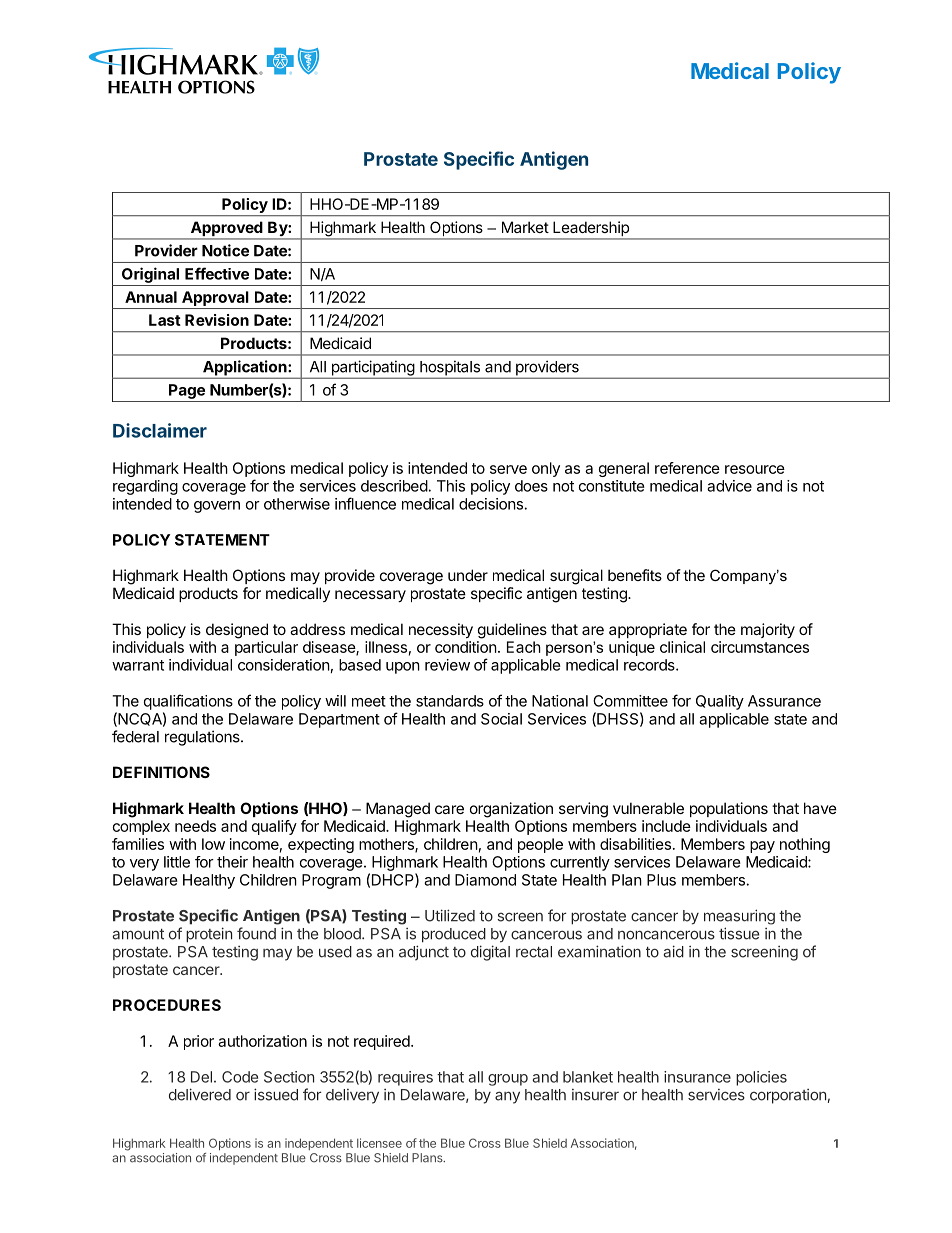  I want to click on Notice, so click(225, 250).
